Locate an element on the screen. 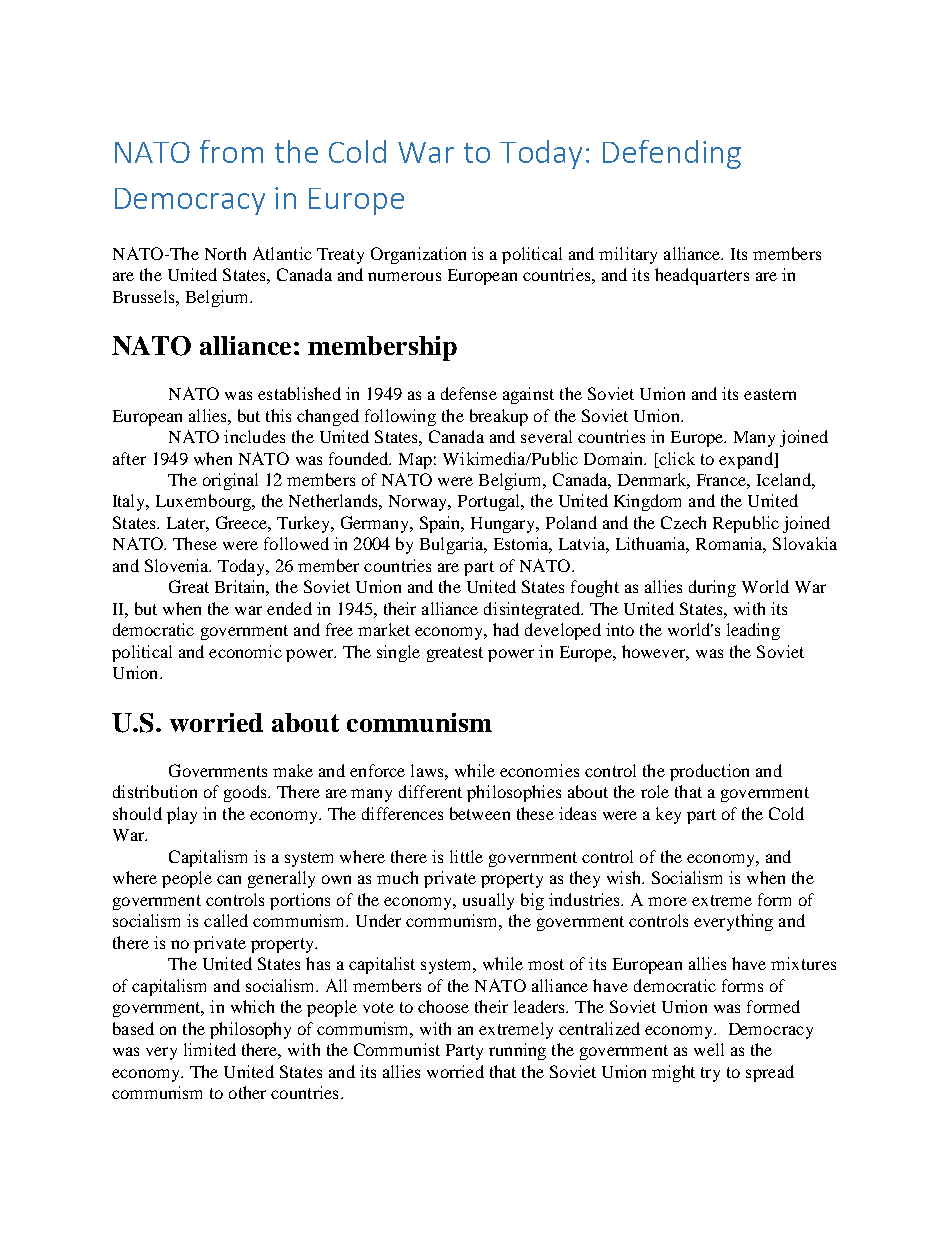  limited is located at coordinates (210, 1049).
